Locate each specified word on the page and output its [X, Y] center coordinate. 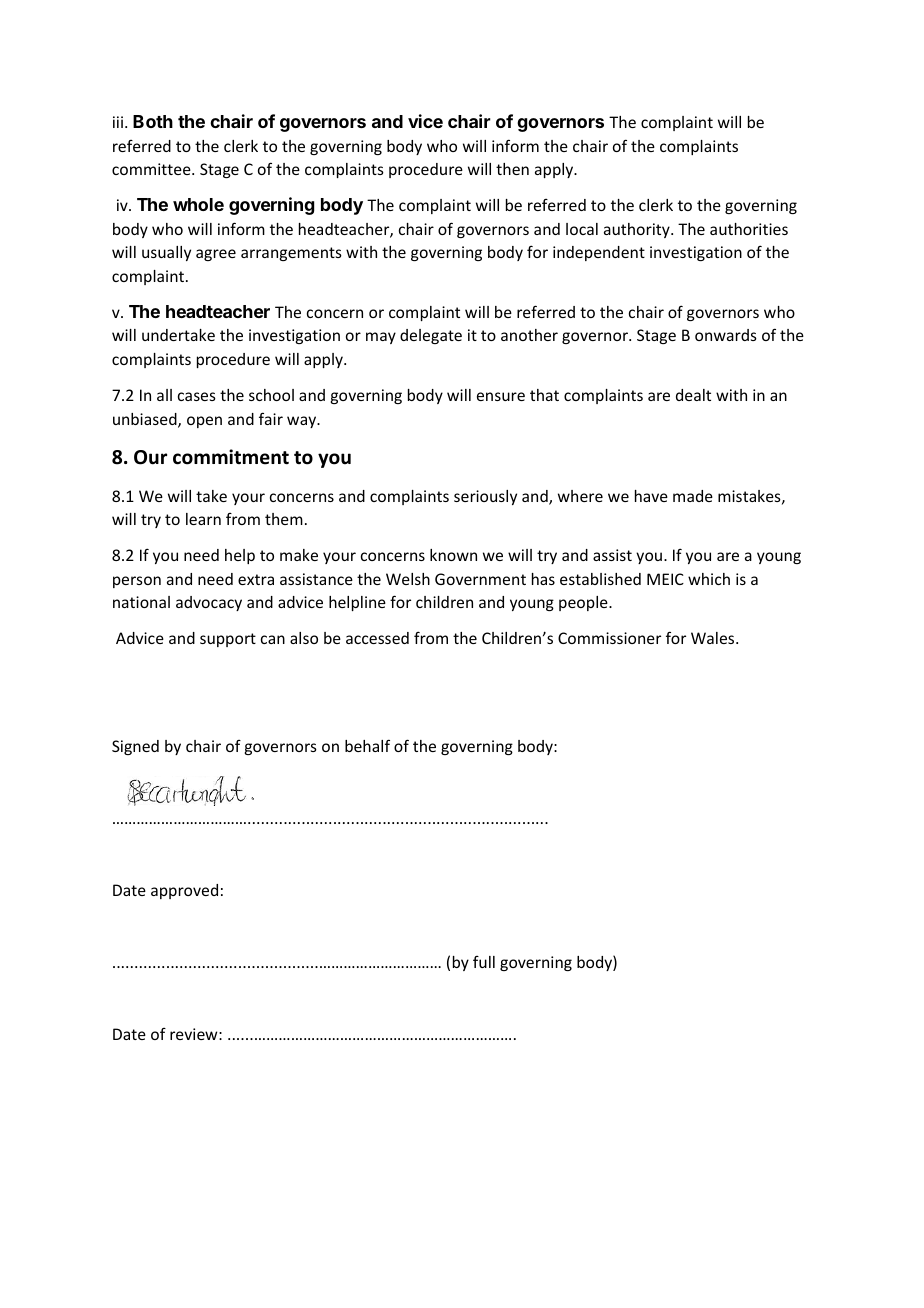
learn [203, 519]
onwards [726, 335]
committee [152, 169]
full [484, 962]
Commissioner [609, 638]
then [512, 169]
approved [184, 891]
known [453, 555]
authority [638, 230]
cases [197, 396]
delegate [431, 336]
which [709, 579]
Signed [135, 747]
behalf [367, 745]
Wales [714, 638]
